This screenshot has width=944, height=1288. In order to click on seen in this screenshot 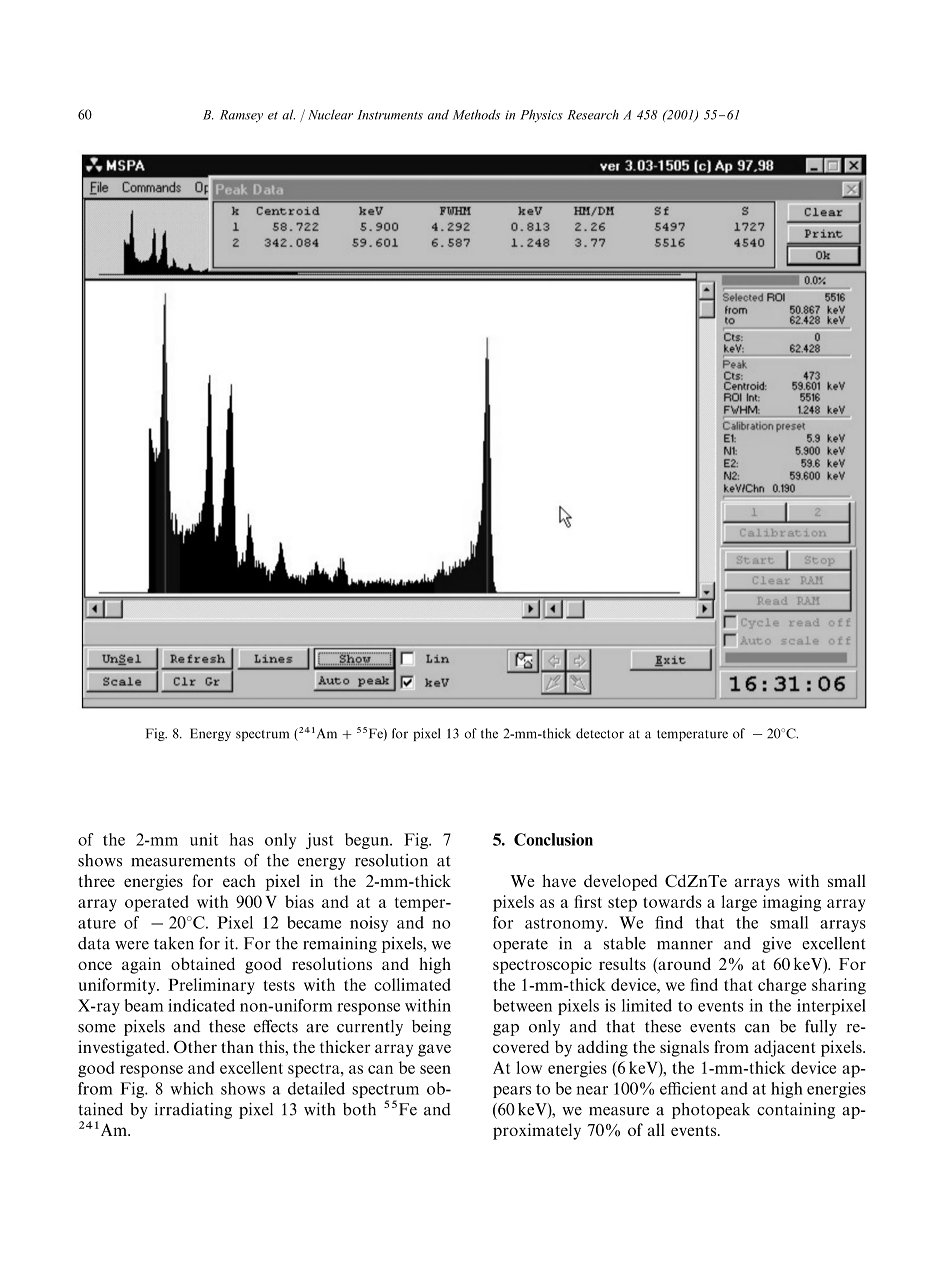, I will do `click(435, 1069)`.
